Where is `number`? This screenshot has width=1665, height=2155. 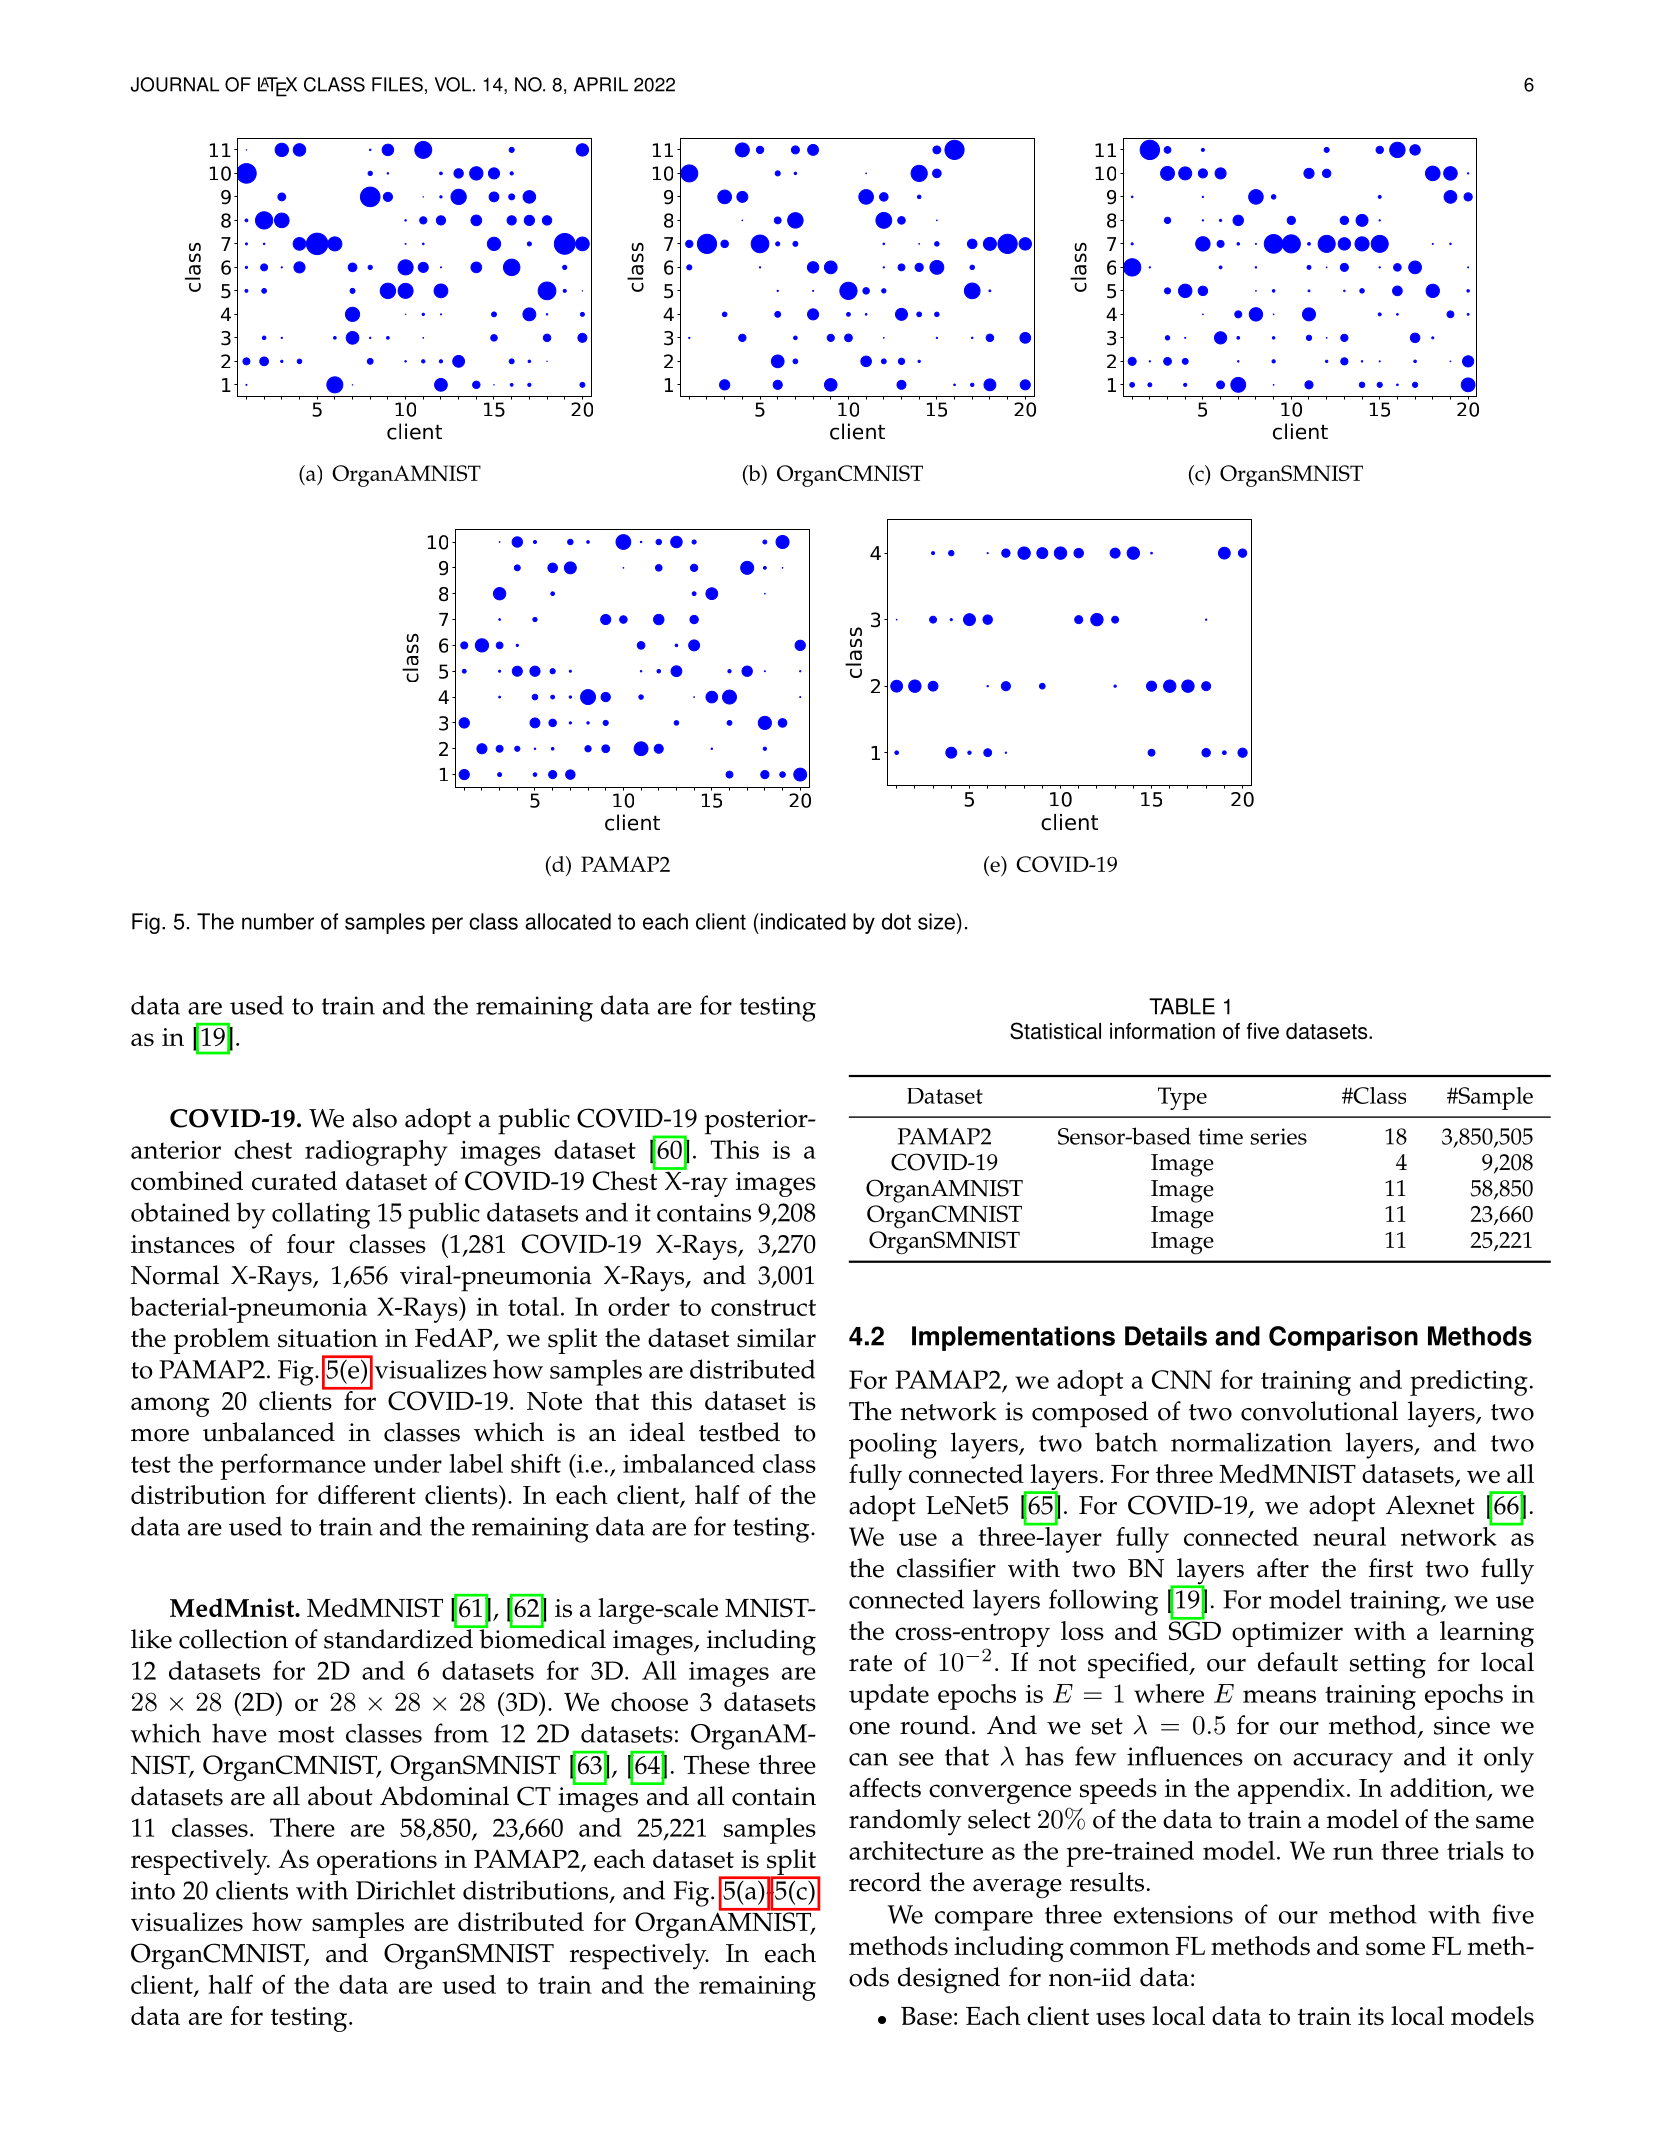 number is located at coordinates (278, 921).
